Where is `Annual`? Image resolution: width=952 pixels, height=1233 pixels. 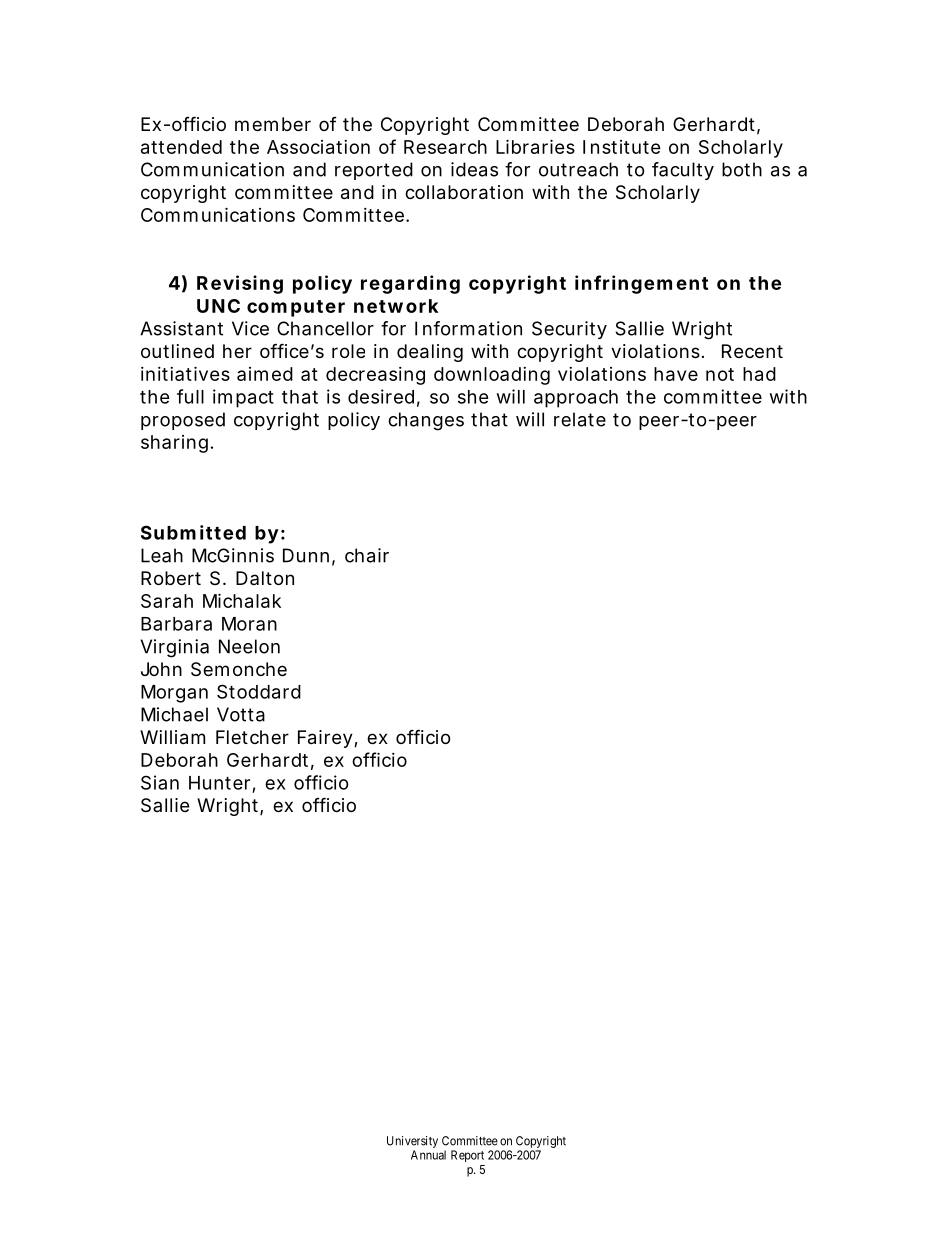 Annual is located at coordinates (428, 1155).
